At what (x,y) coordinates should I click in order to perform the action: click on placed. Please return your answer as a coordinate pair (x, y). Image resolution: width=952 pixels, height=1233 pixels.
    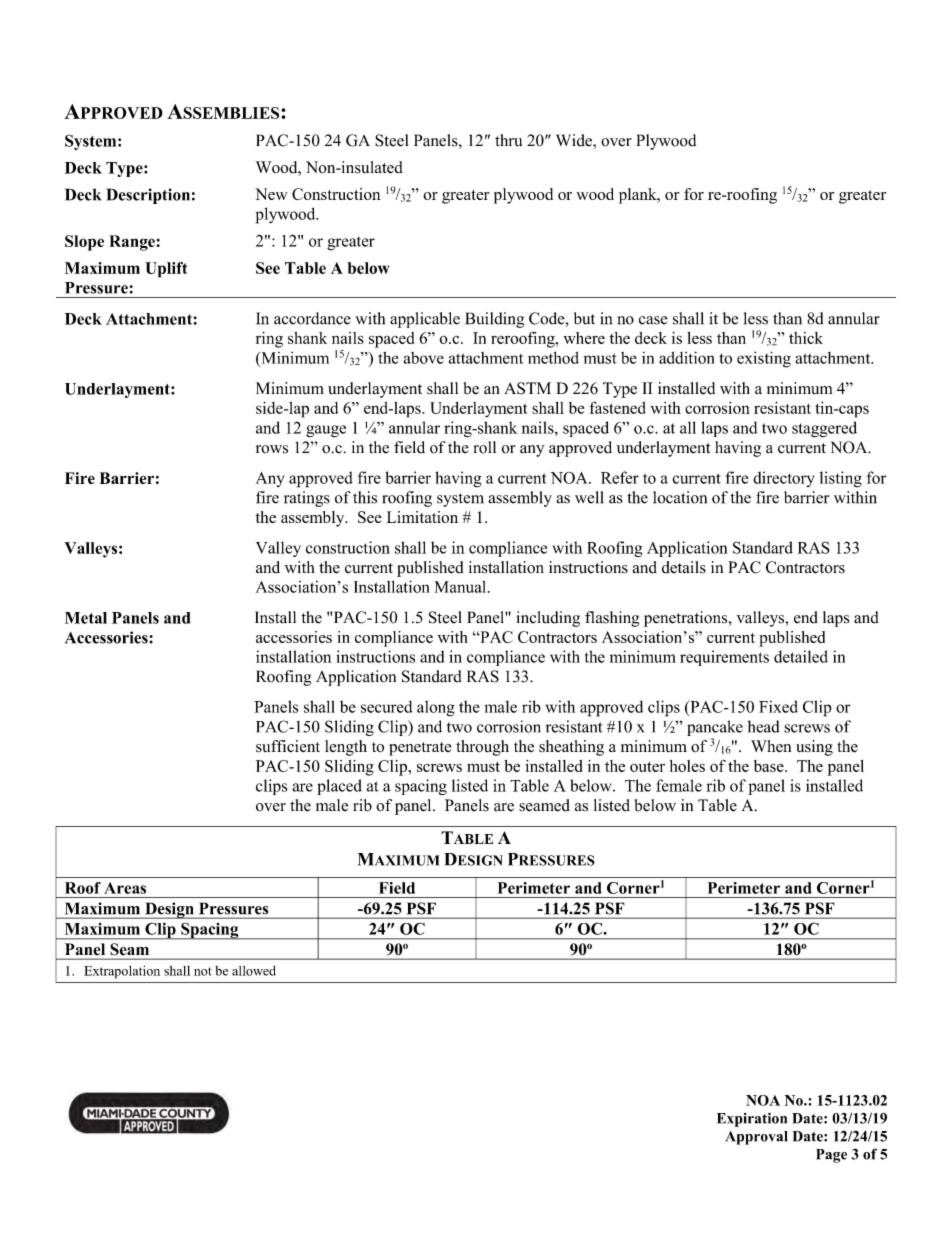
    Looking at the image, I should click on (339, 787).
